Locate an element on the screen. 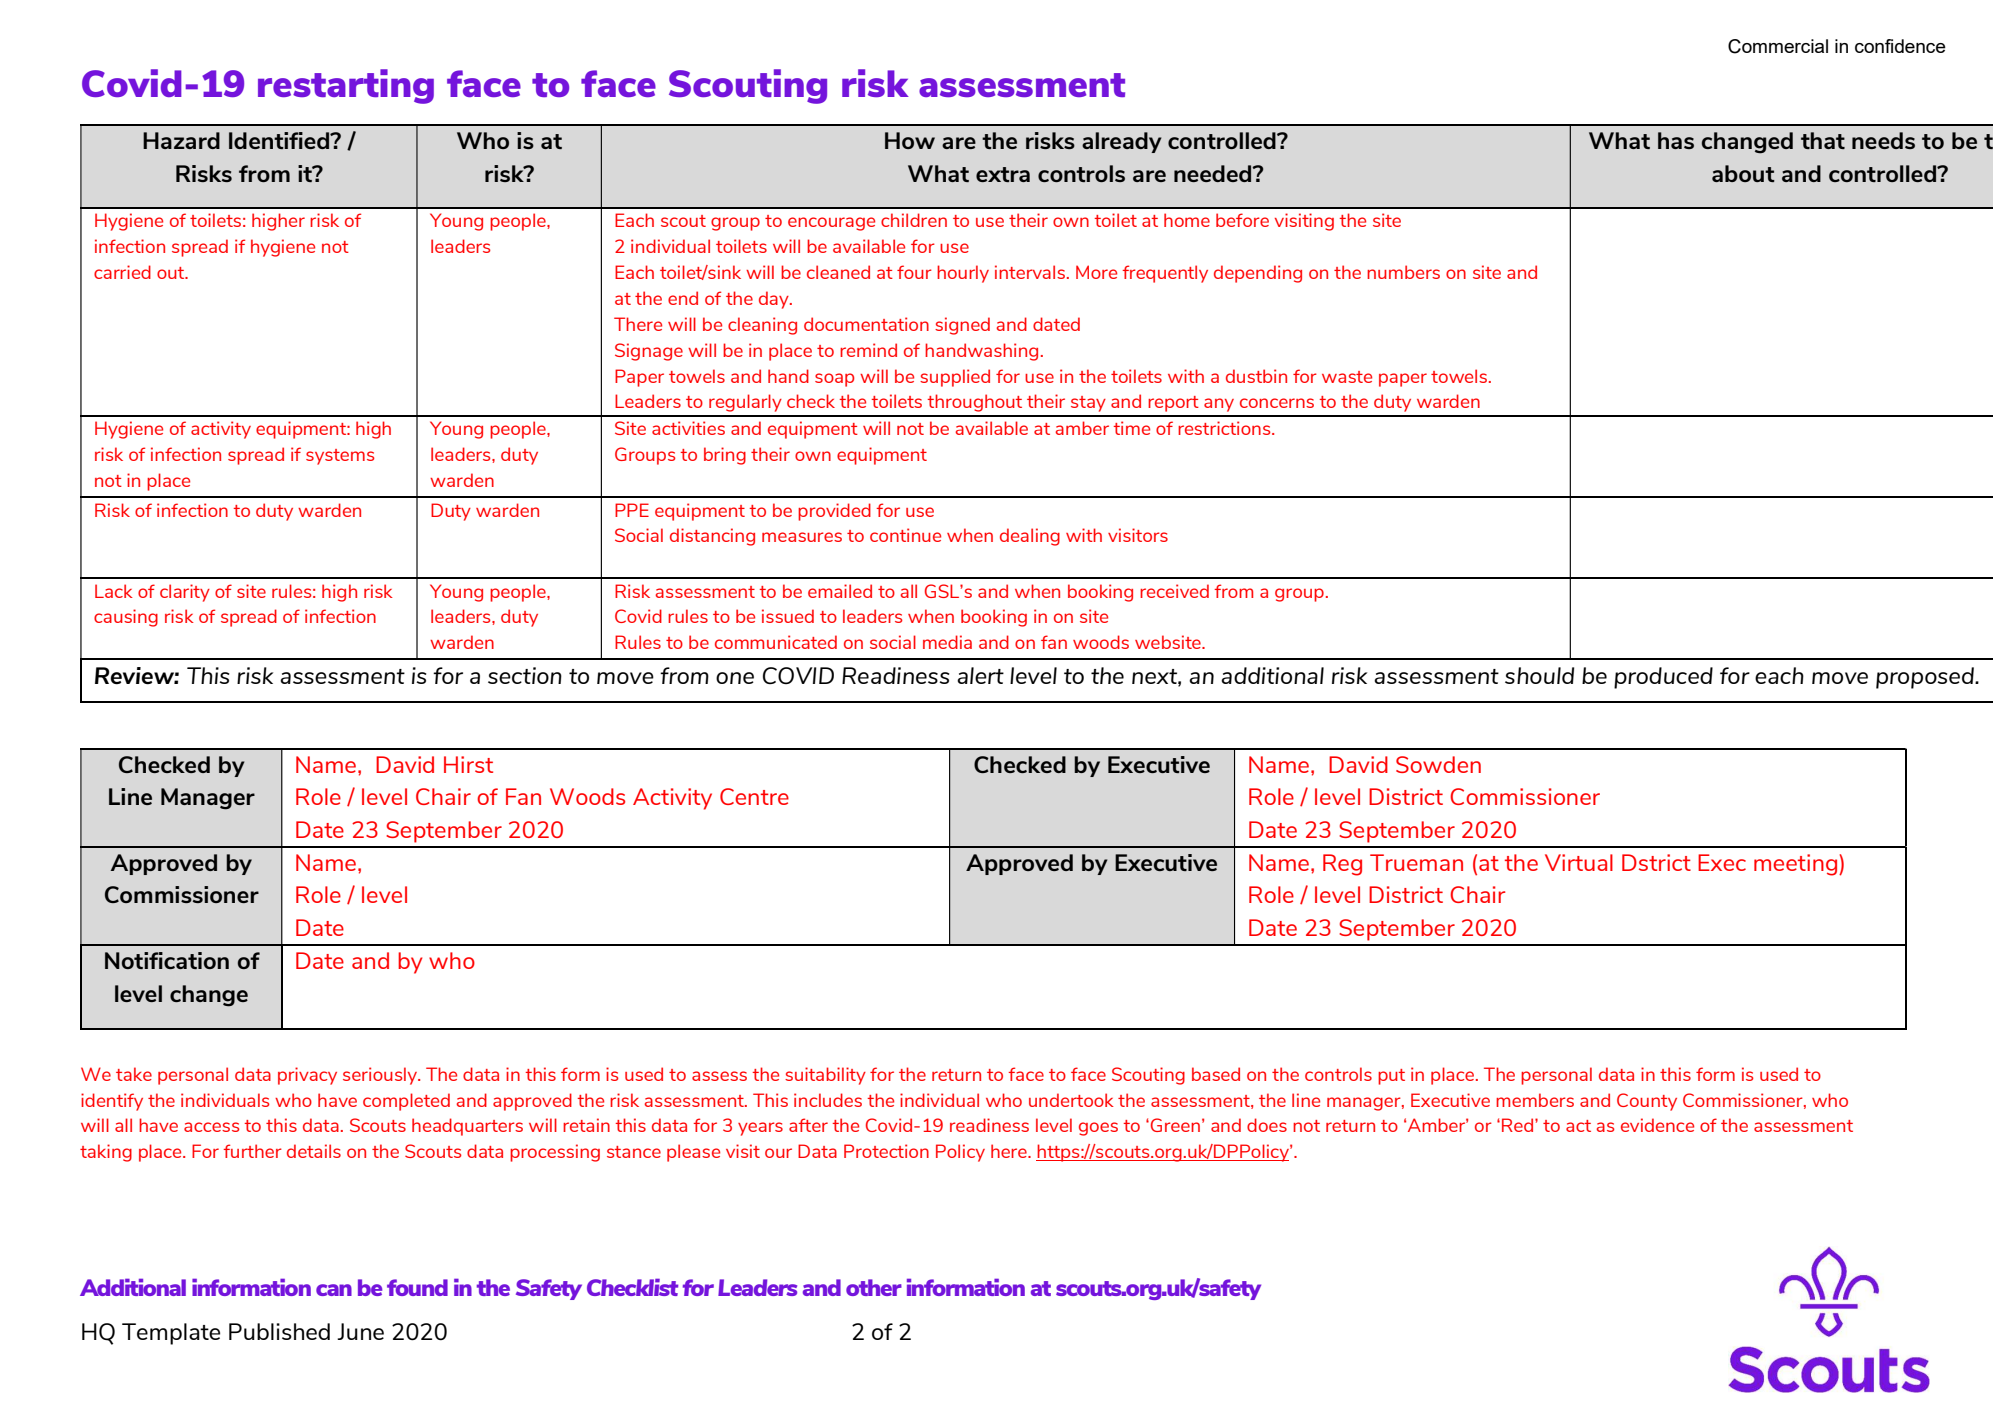 Image resolution: width=1993 pixels, height=1409 pixels. Commercial is located at coordinates (1778, 46).
